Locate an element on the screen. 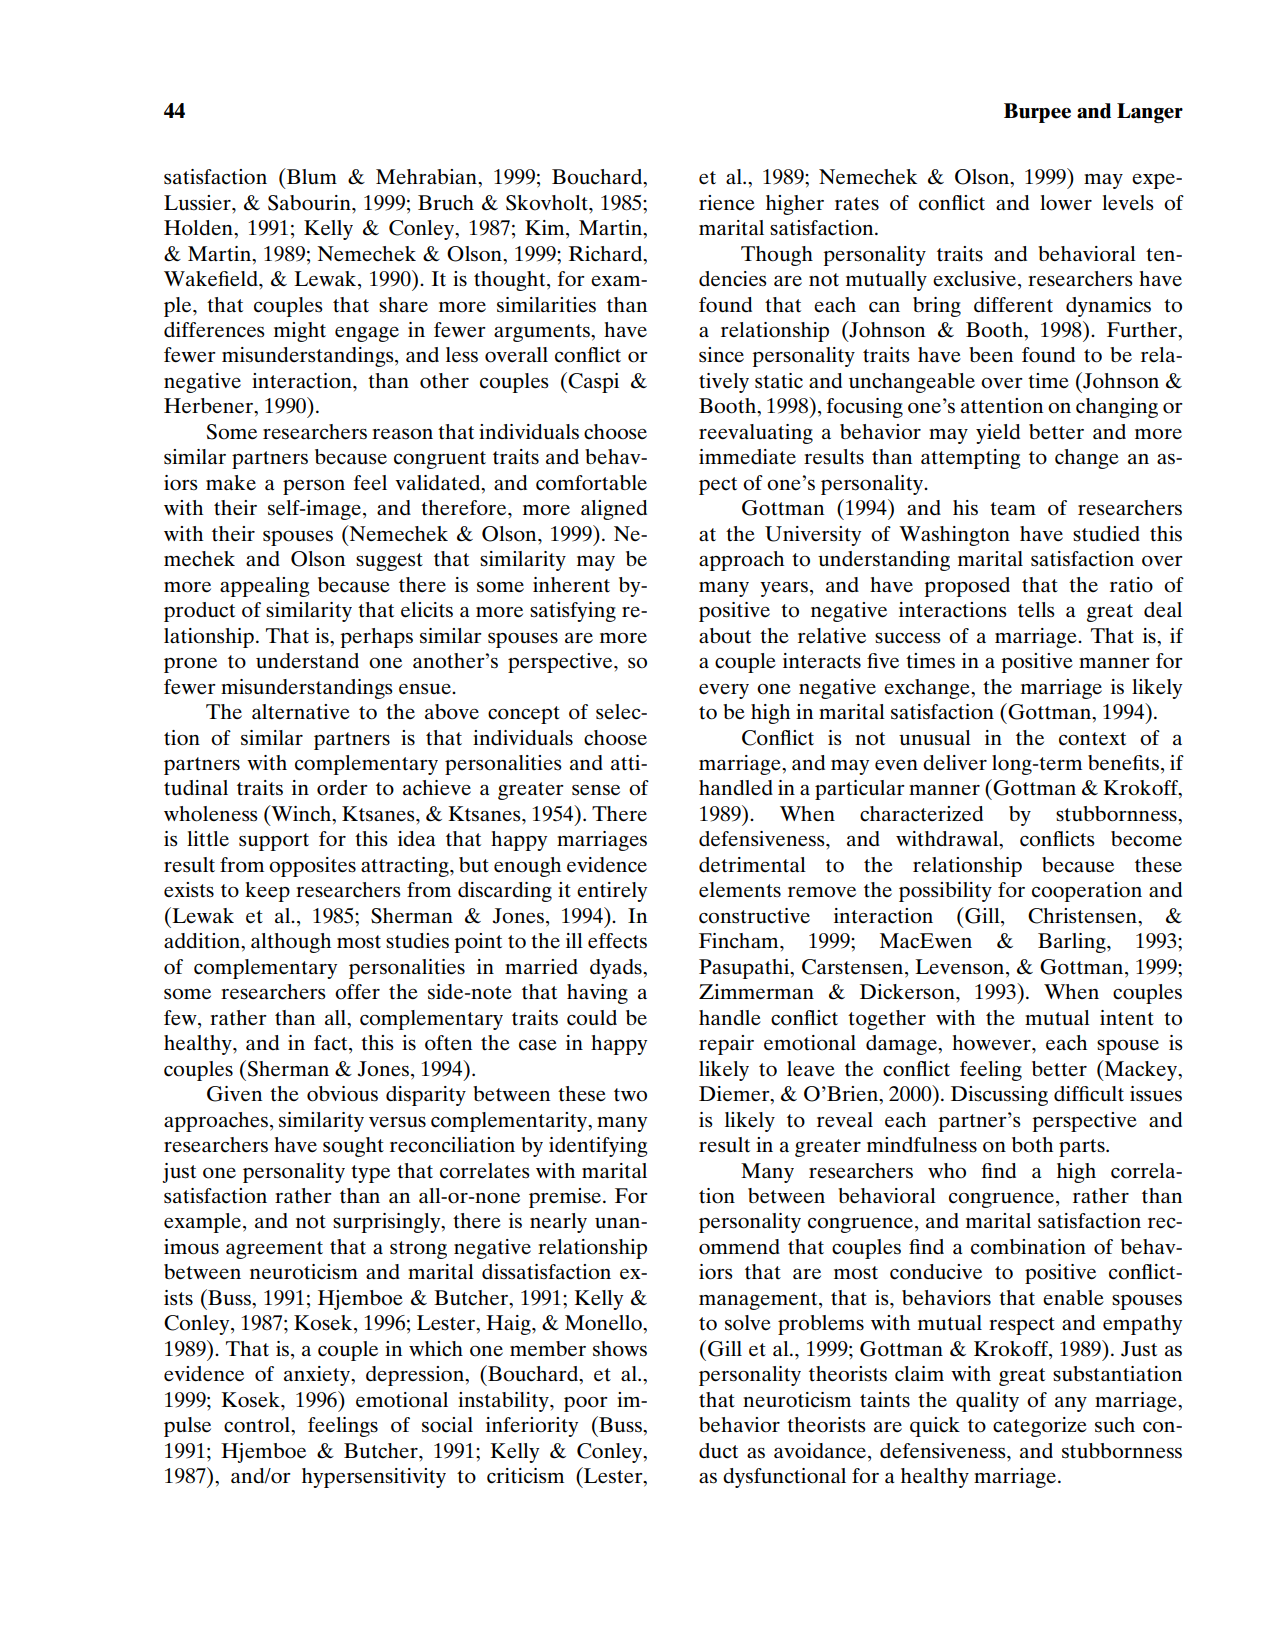 This screenshot has width=1285, height=1649. Richard is located at coordinates (607, 254).
